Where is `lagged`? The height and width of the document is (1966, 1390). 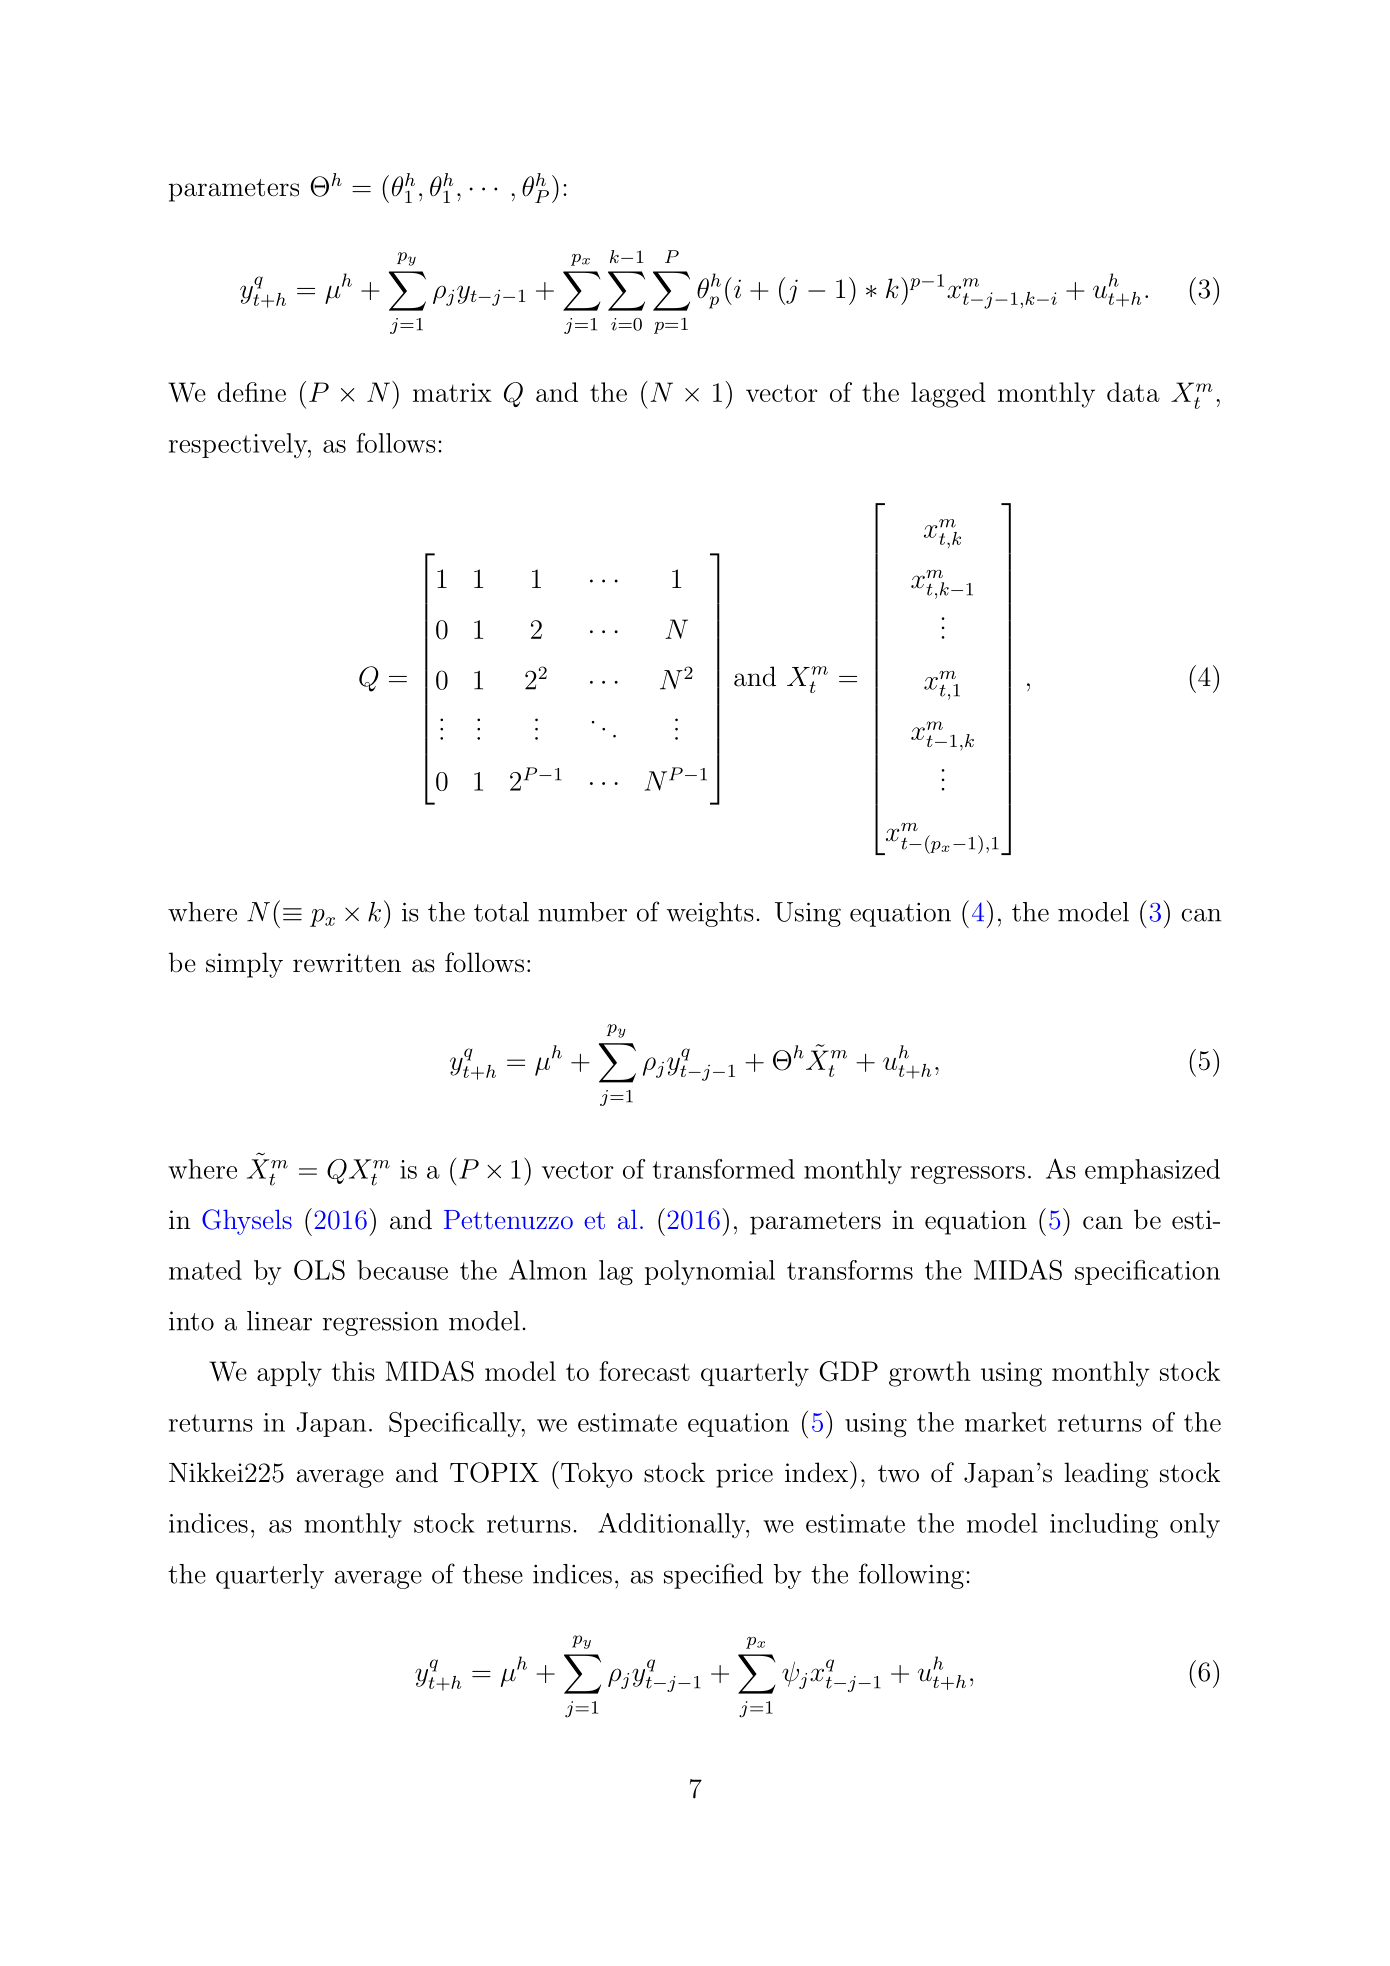
lagged is located at coordinates (948, 395).
